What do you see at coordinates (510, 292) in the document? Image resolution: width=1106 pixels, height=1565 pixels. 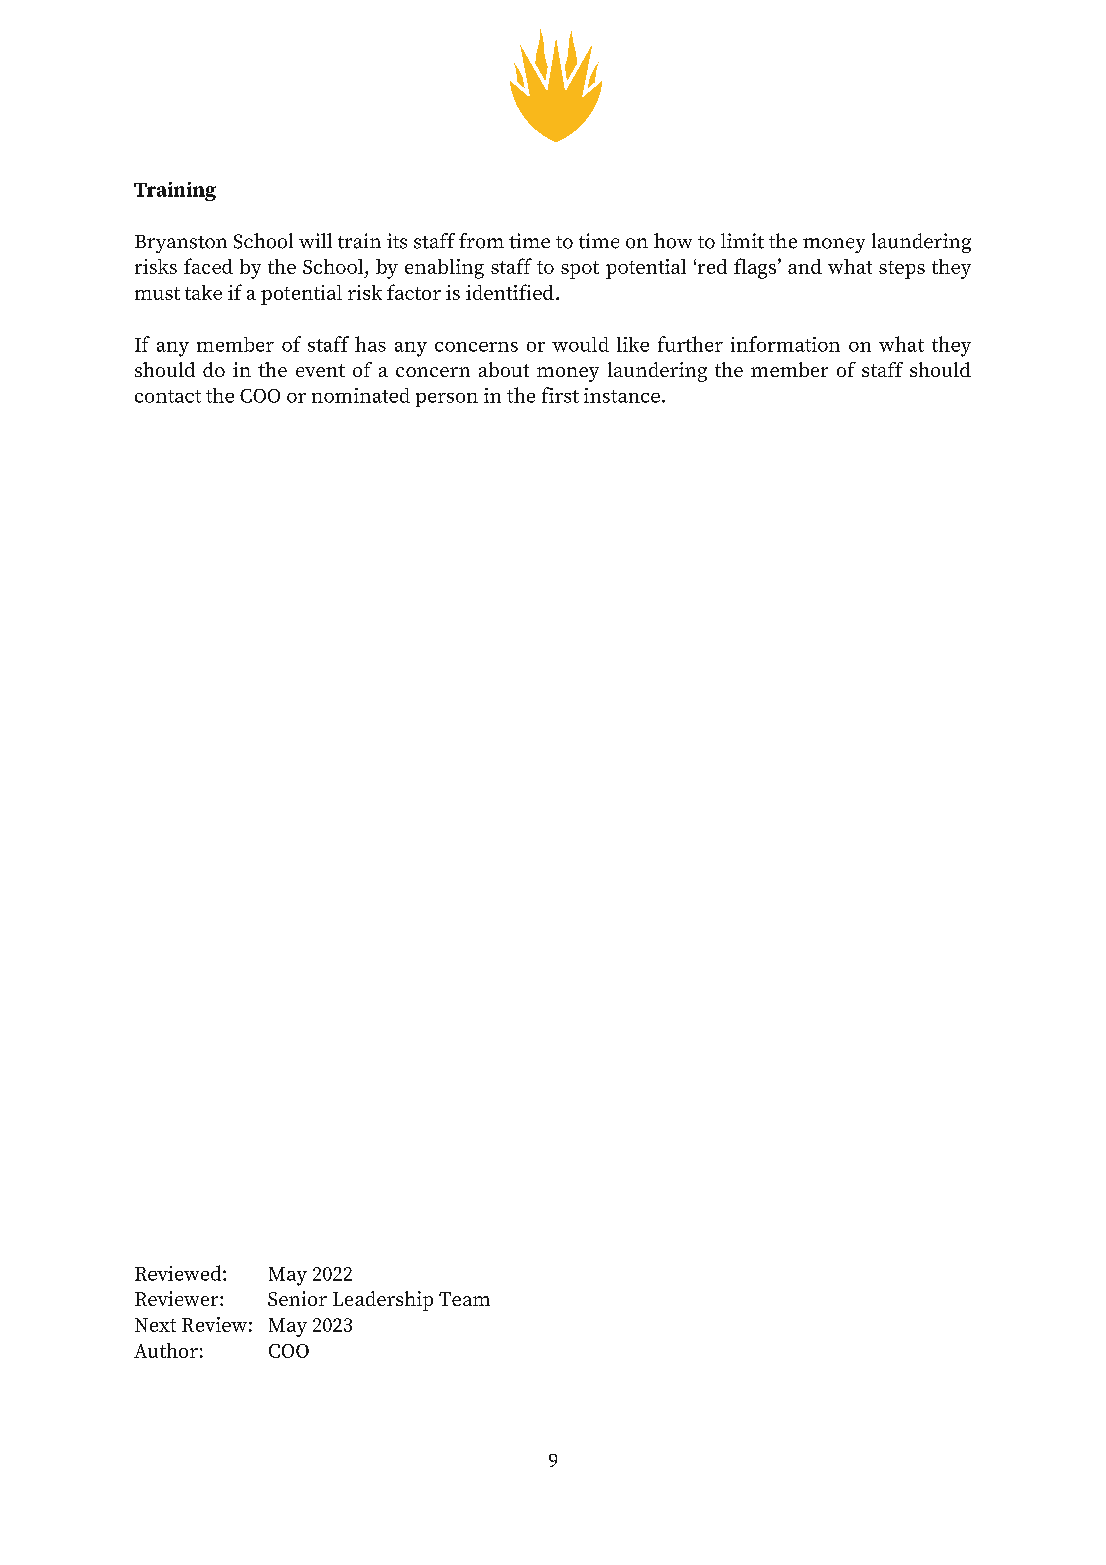 I see `identified` at bounding box center [510, 292].
